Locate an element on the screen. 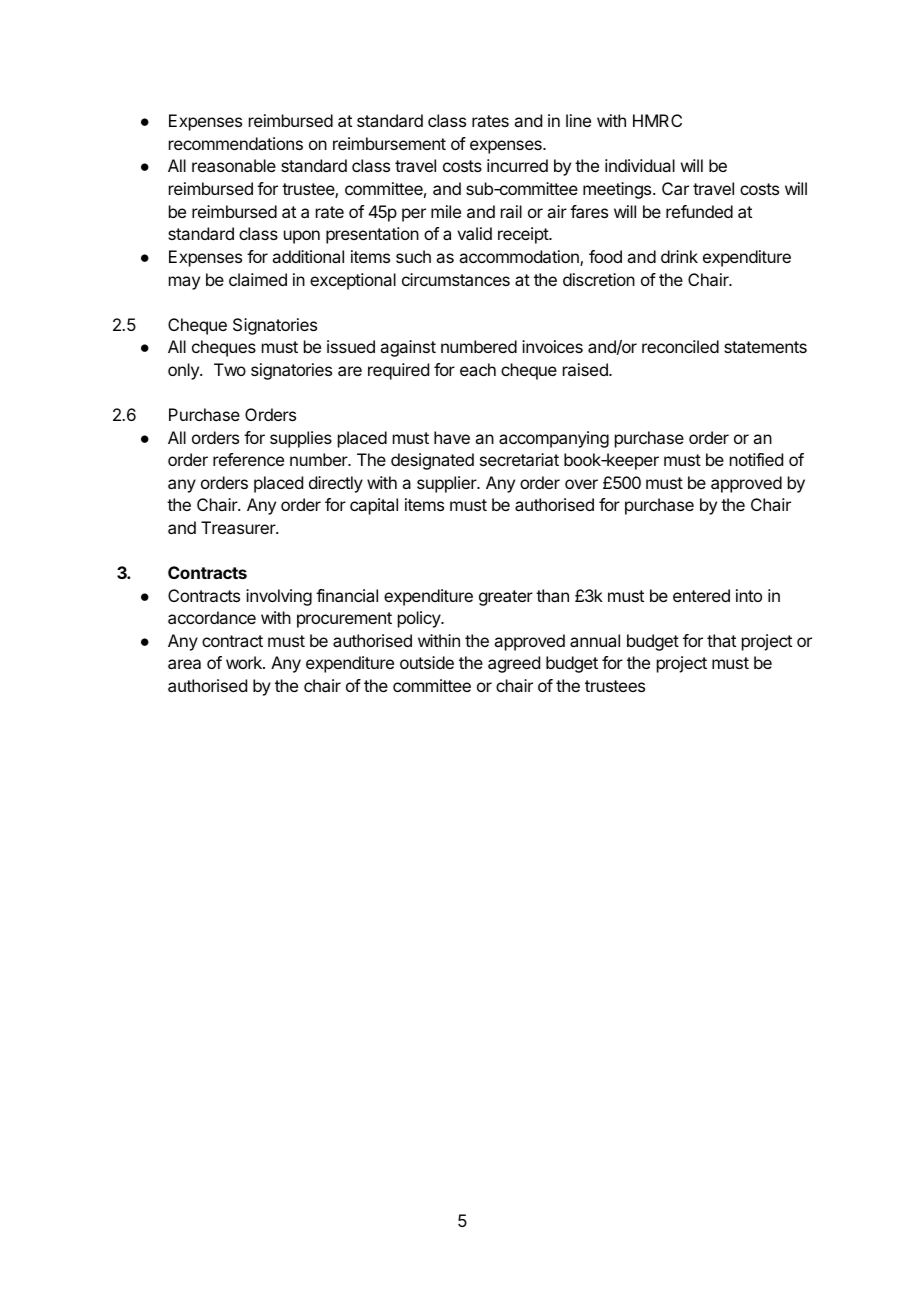 The width and height of the screenshot is (924, 1307). claimed is located at coordinates (258, 279).
